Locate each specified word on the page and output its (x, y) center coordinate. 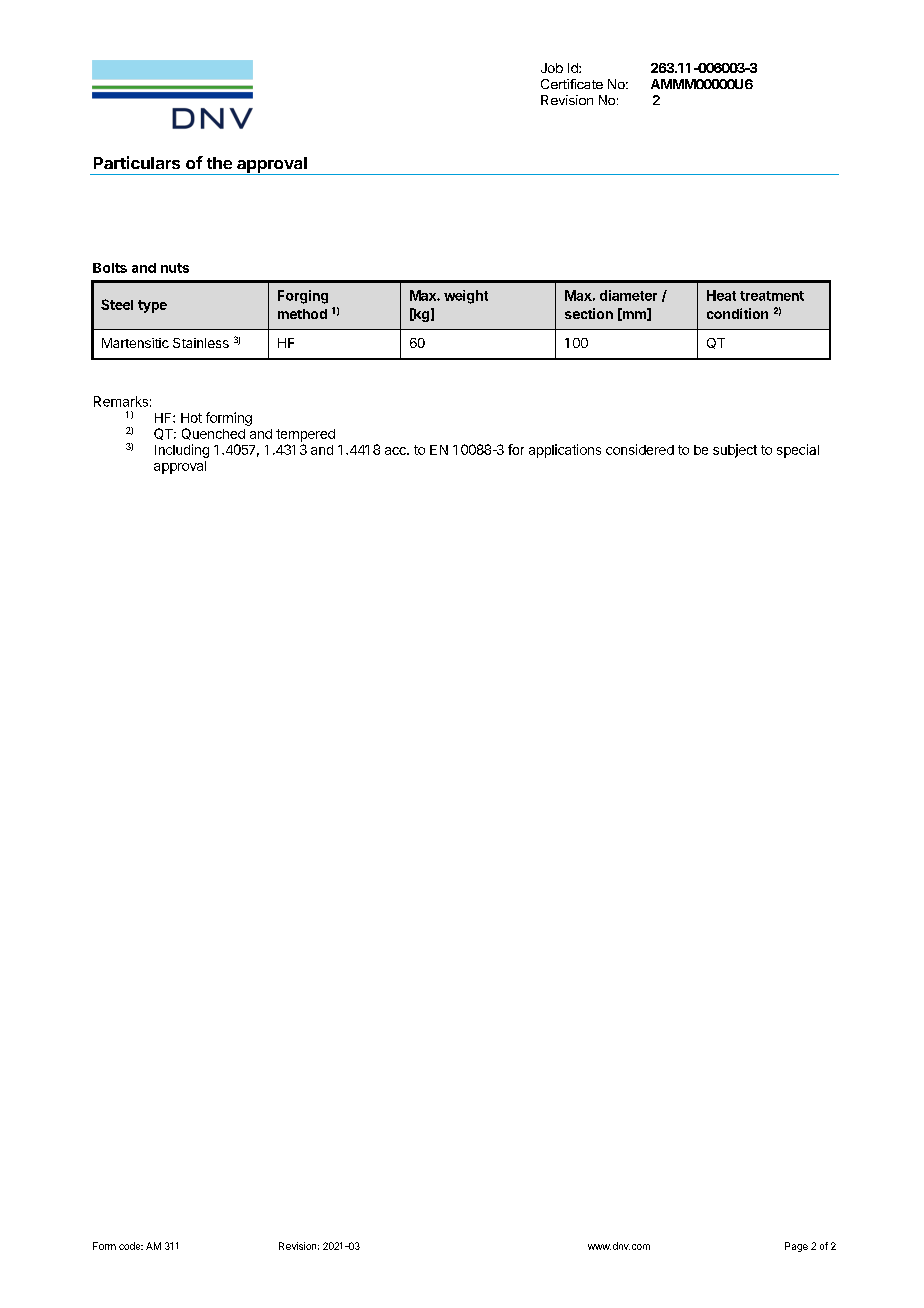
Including (182, 451)
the (219, 163)
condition (737, 313)
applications (565, 451)
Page (796, 1247)
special (798, 451)
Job (552, 68)
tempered (305, 435)
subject (735, 451)
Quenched (213, 434)
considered (640, 449)
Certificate (572, 84)
